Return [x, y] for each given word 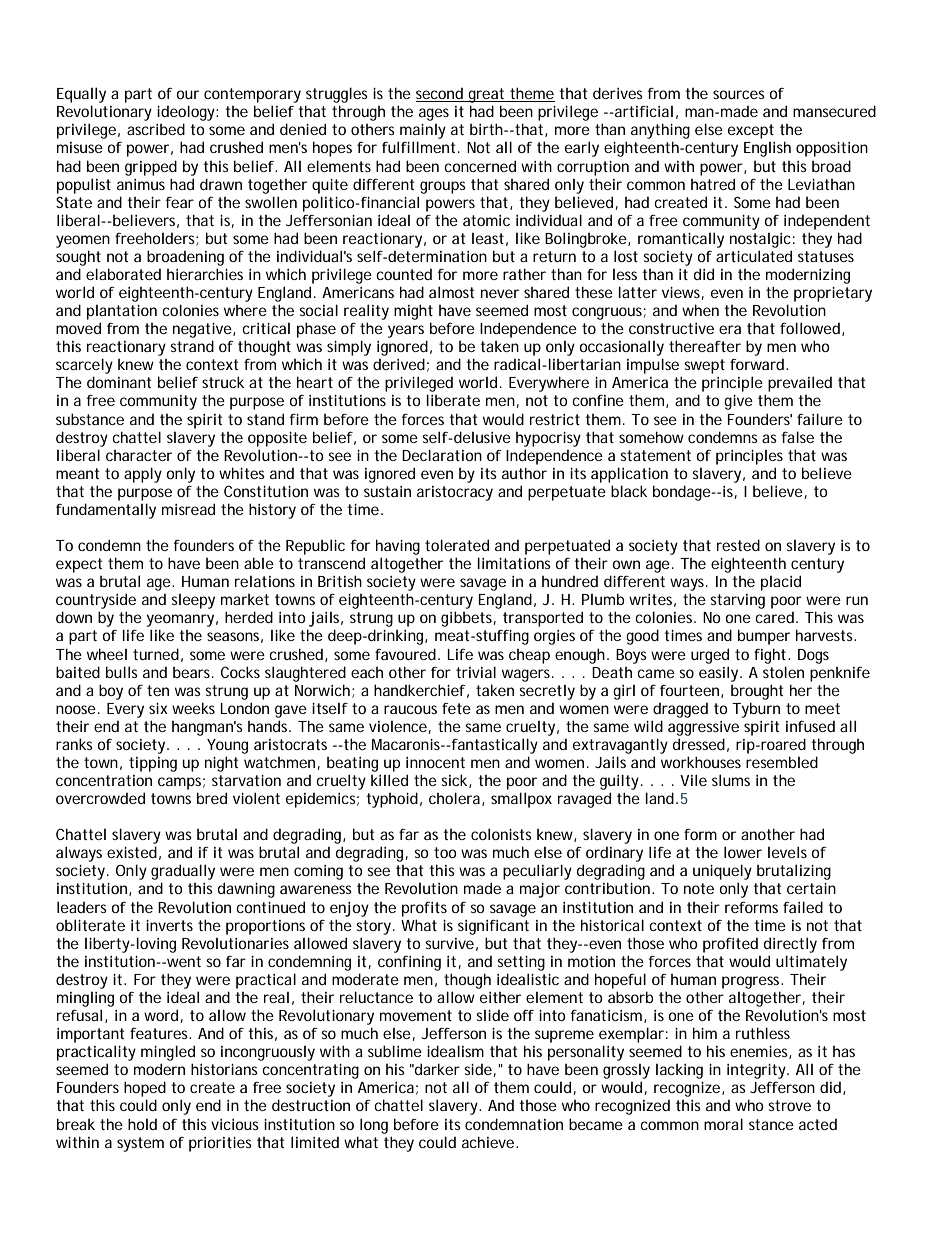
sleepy [193, 601]
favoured [405, 654]
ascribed [156, 129]
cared [775, 617]
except [751, 131]
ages [434, 114]
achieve [488, 1142]
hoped [145, 1089]
